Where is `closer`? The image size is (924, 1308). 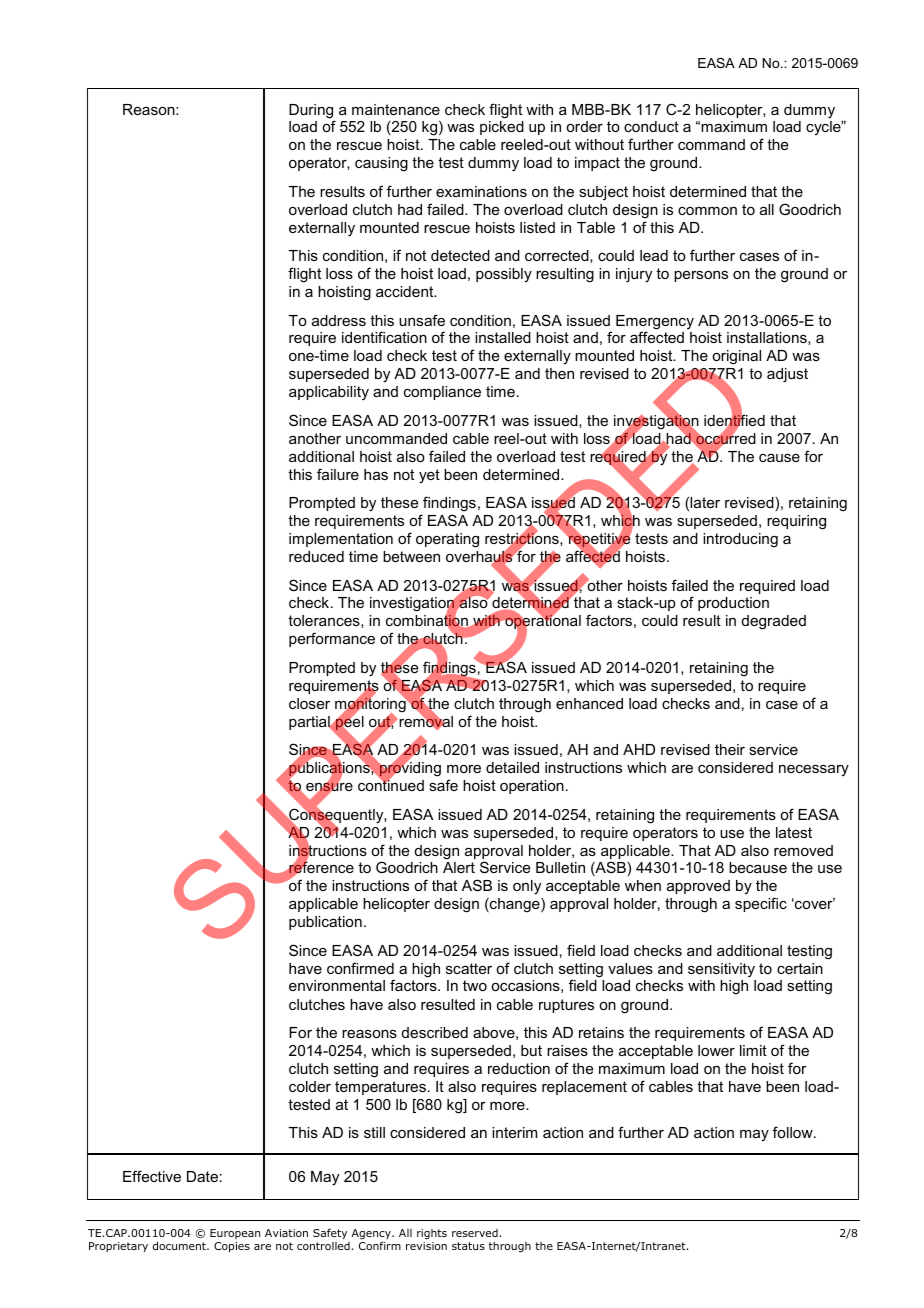 closer is located at coordinates (309, 703).
